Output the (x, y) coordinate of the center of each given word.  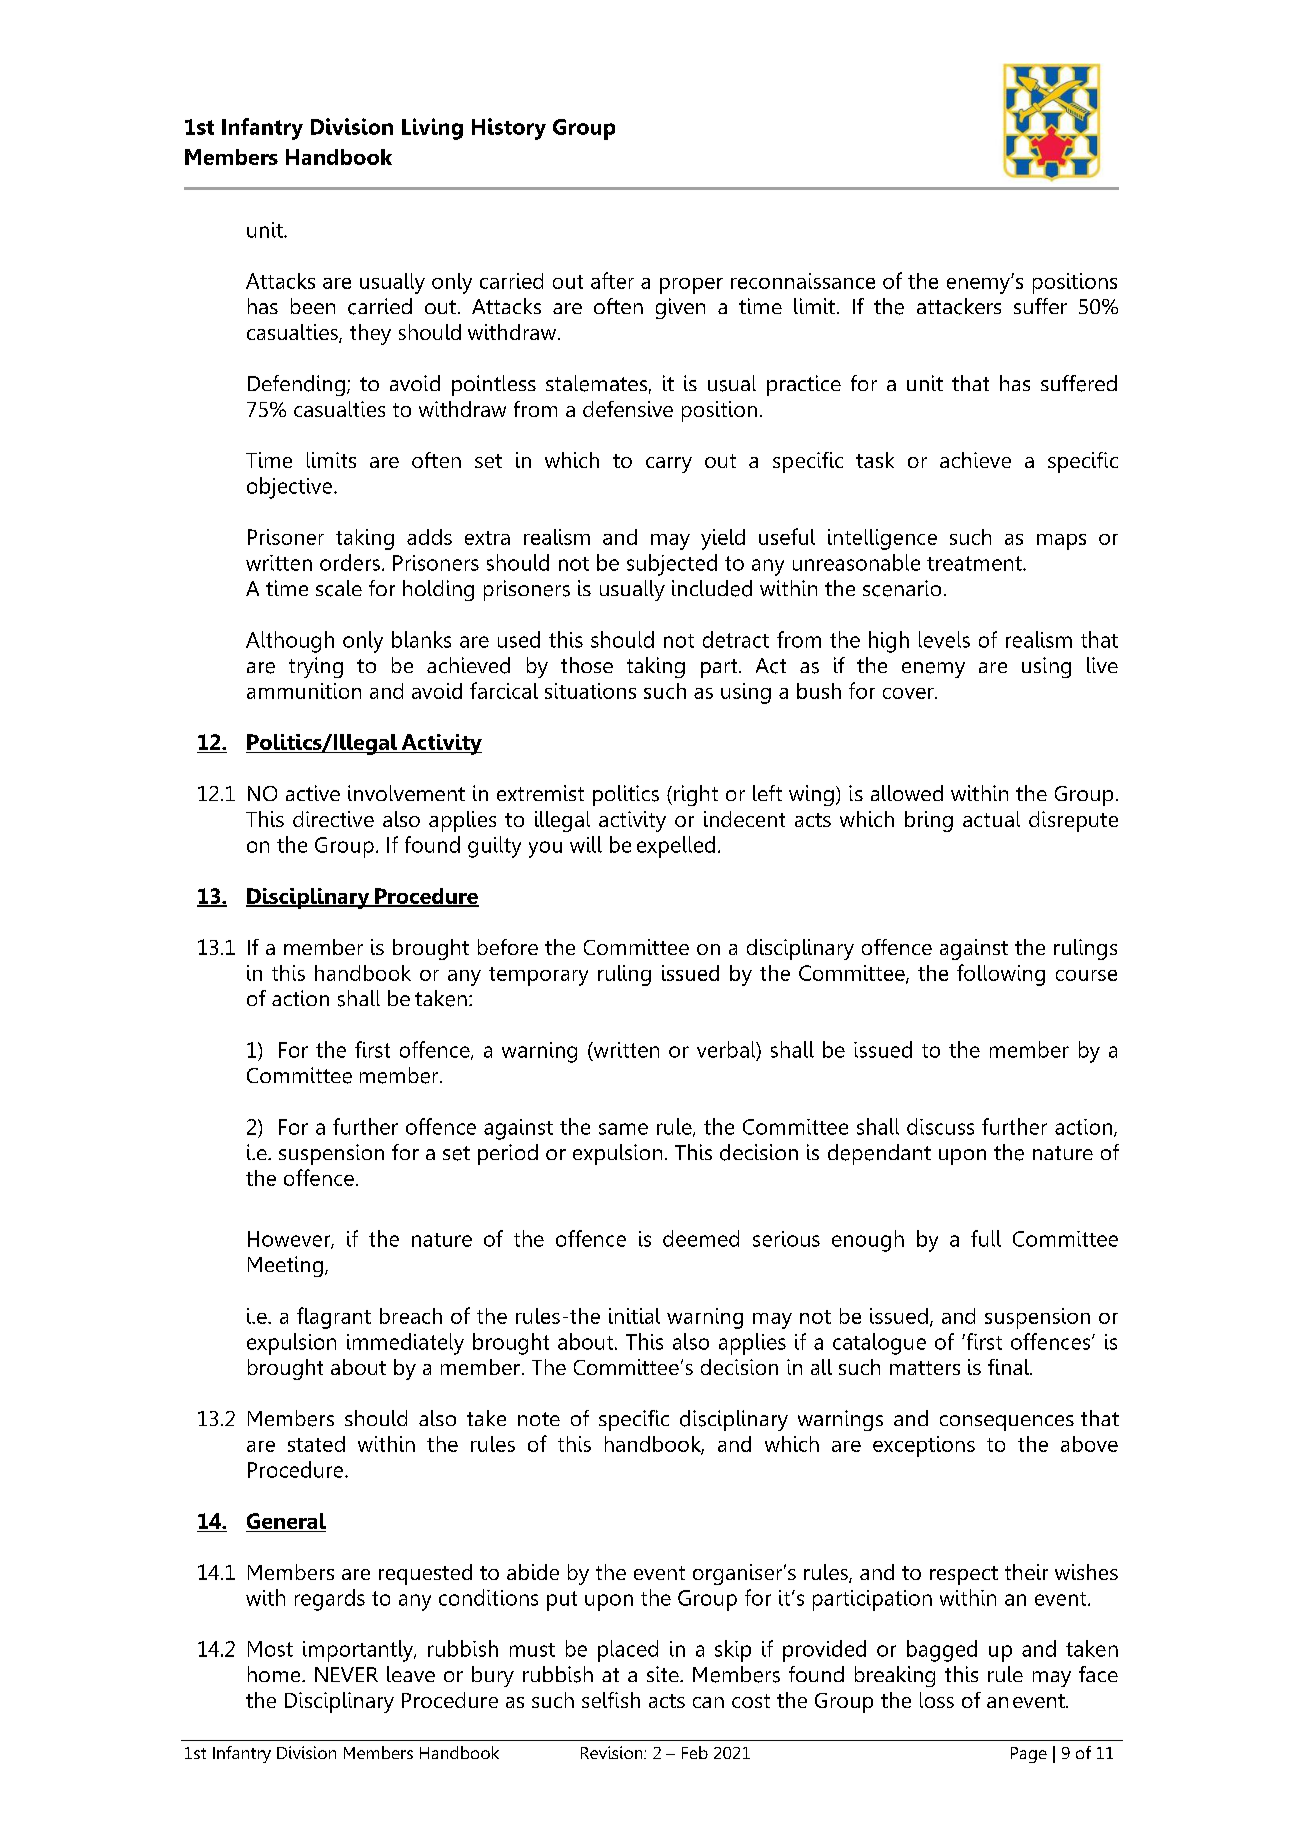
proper (691, 286)
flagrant (334, 1318)
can (708, 1702)
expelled (676, 847)
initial (634, 1316)
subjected (672, 565)
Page (1029, 1755)
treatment (975, 563)
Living (432, 129)
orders (350, 562)
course (1086, 975)
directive (333, 819)
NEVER (346, 1674)
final (1009, 1367)
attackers (959, 306)
